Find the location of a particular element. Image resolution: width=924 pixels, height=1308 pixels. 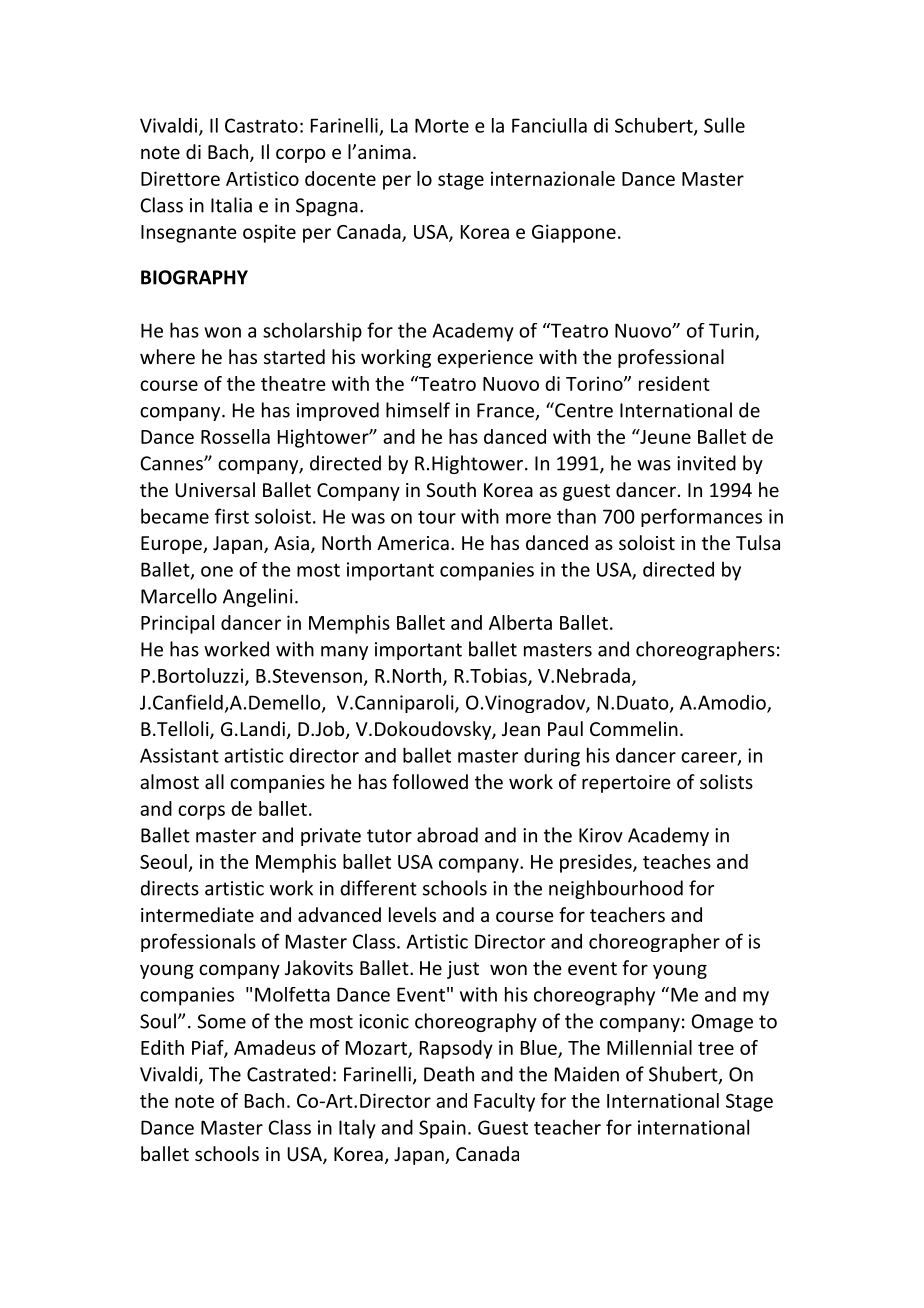

teaches is located at coordinates (677, 861).
